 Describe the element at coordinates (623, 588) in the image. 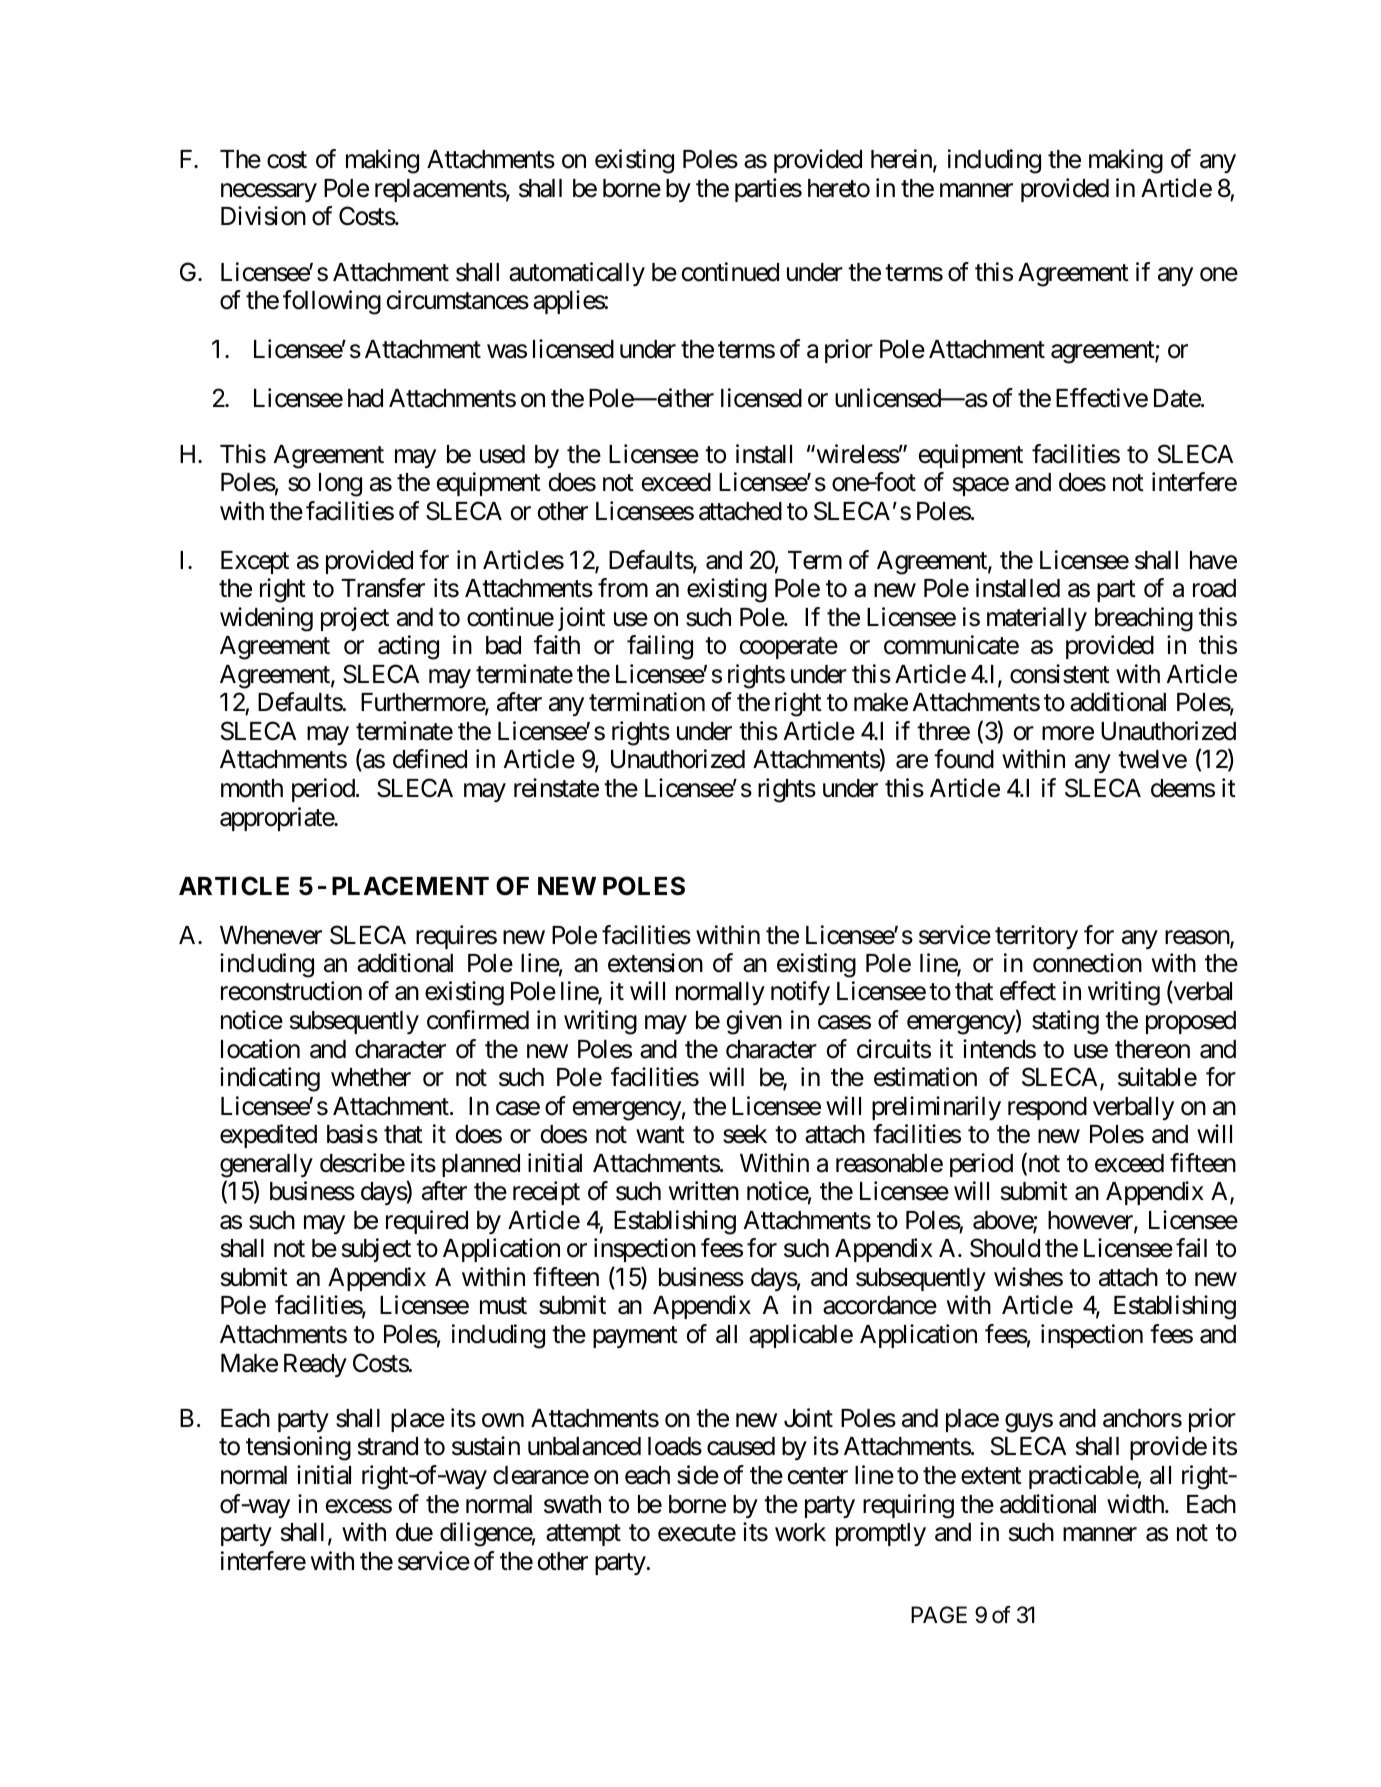

I see `from` at that location.
